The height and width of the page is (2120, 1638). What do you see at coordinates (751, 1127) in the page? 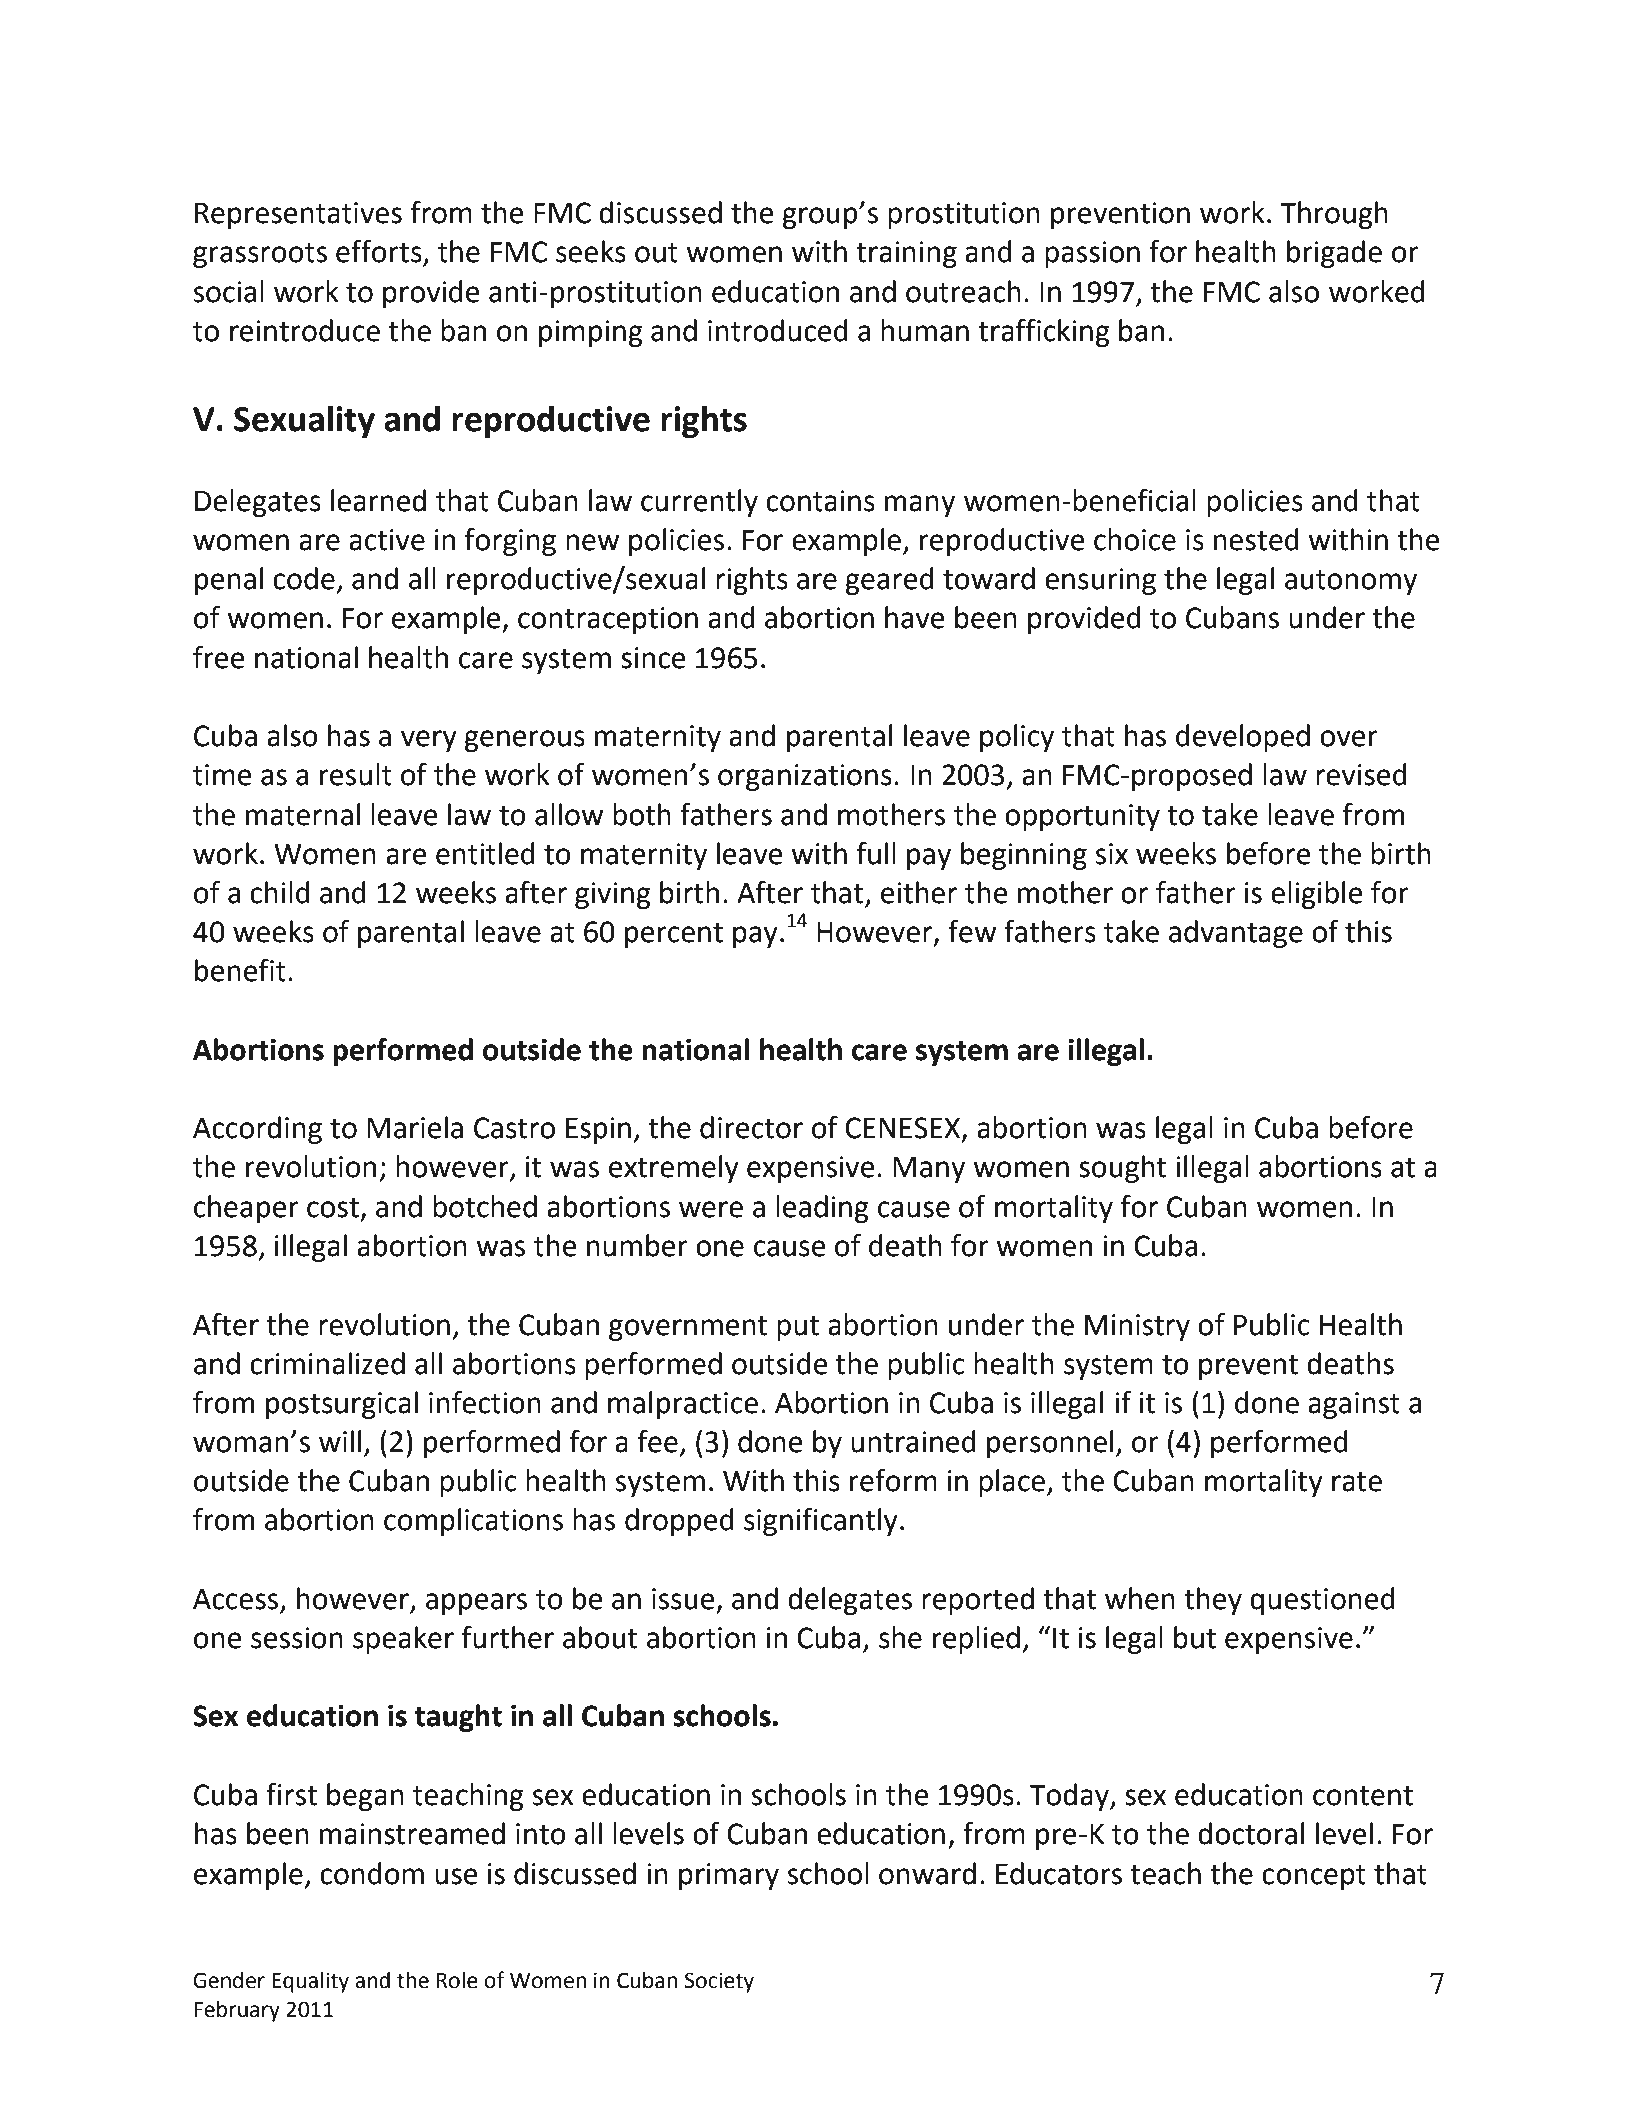
I see `director` at bounding box center [751, 1127].
